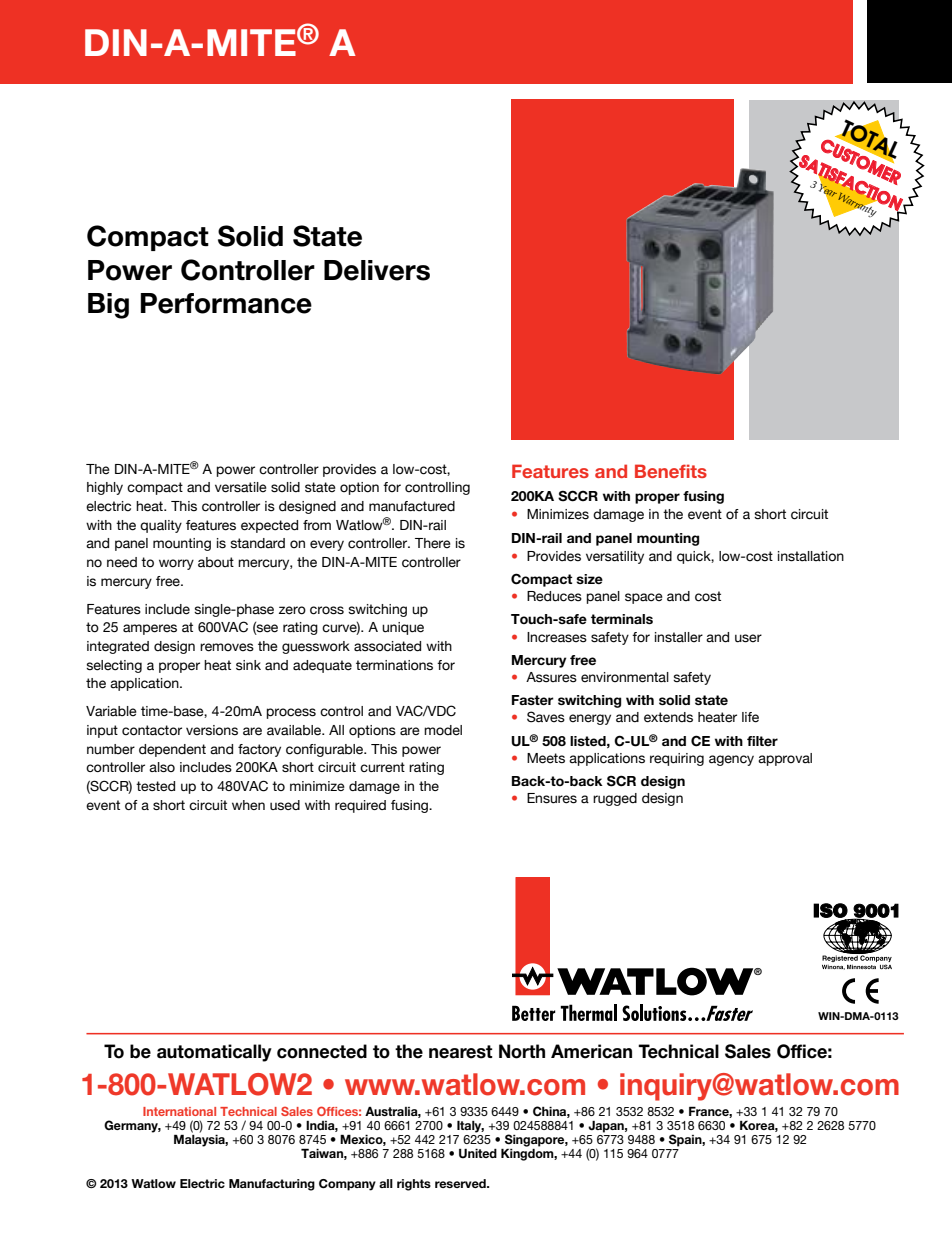 The width and height of the image is (952, 1233). I want to click on Delivers, so click(377, 270).
